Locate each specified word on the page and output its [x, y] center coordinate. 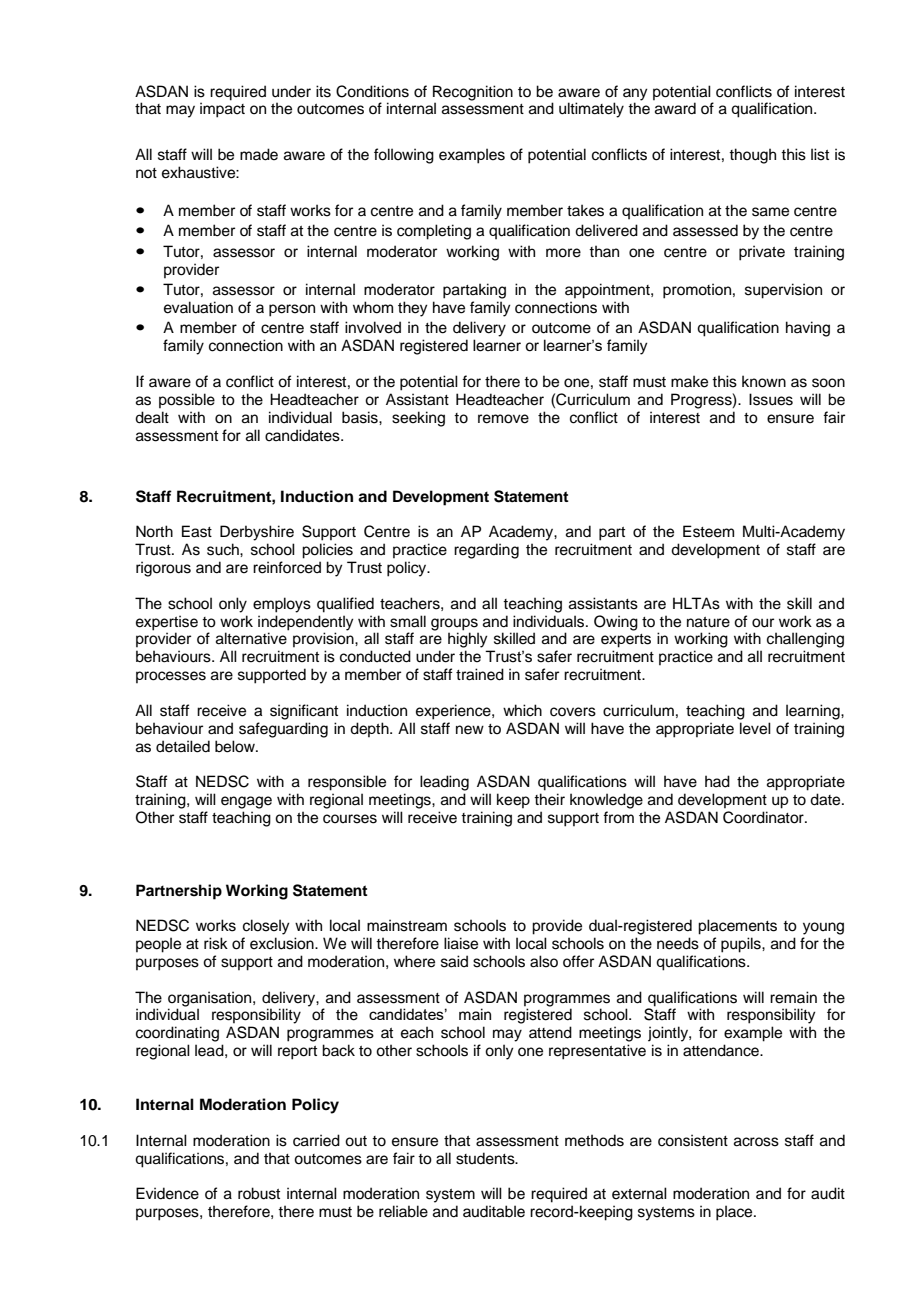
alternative [251, 638]
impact [222, 110]
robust [259, 1193]
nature [708, 622]
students [486, 1158]
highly [468, 640]
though [752, 156]
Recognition [473, 94]
